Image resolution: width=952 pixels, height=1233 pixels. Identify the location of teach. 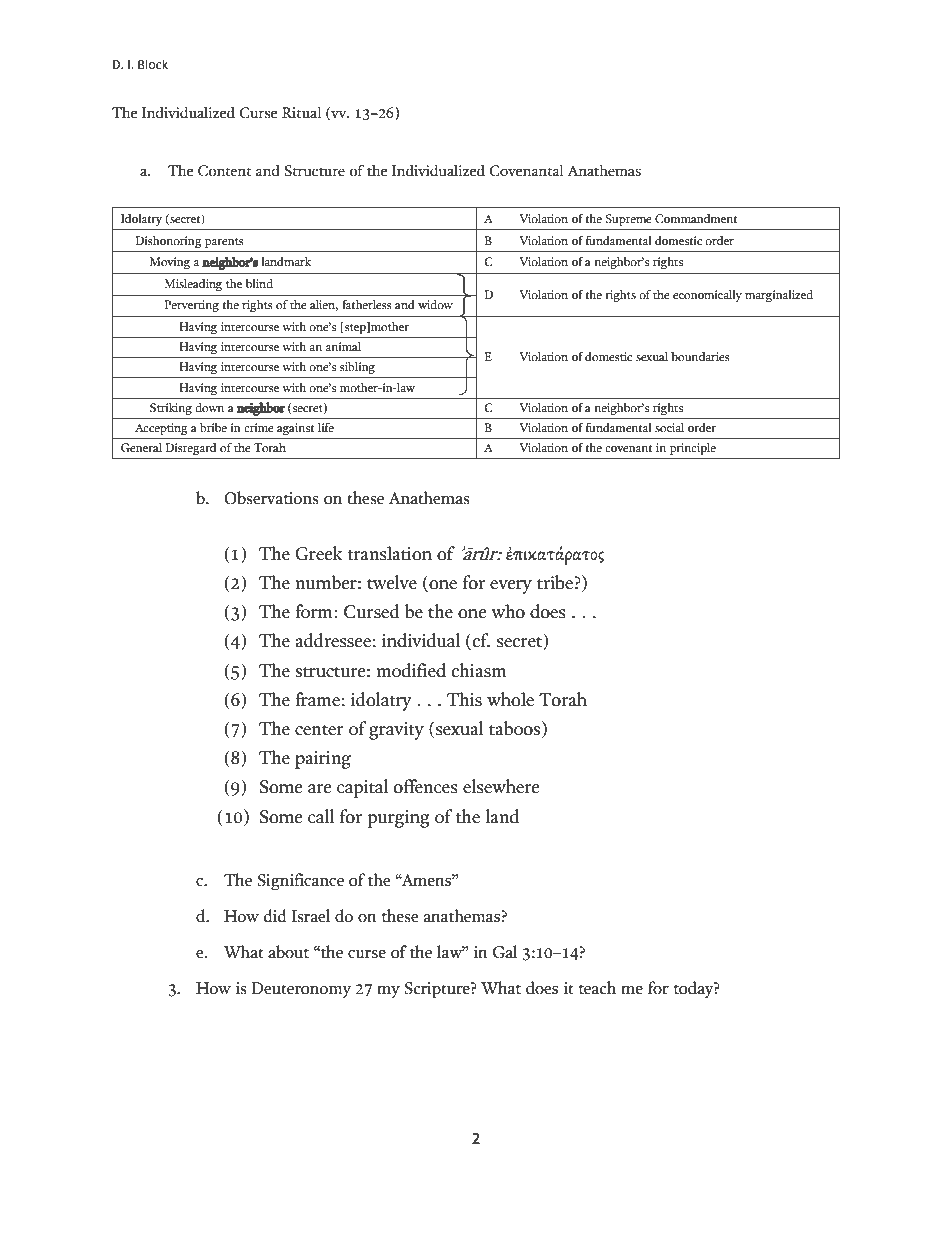
(597, 988).
